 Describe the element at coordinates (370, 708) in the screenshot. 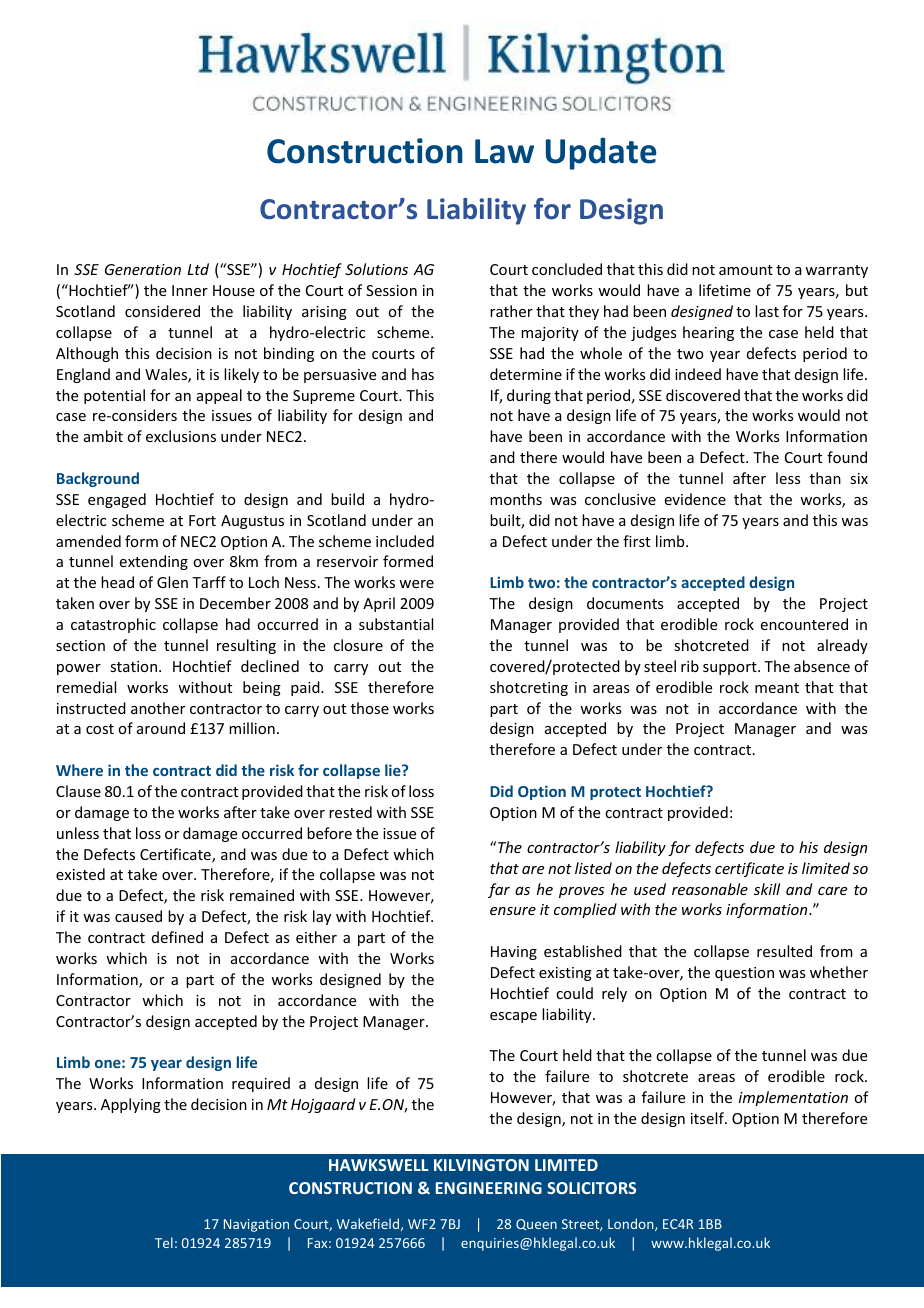

I see `those` at that location.
